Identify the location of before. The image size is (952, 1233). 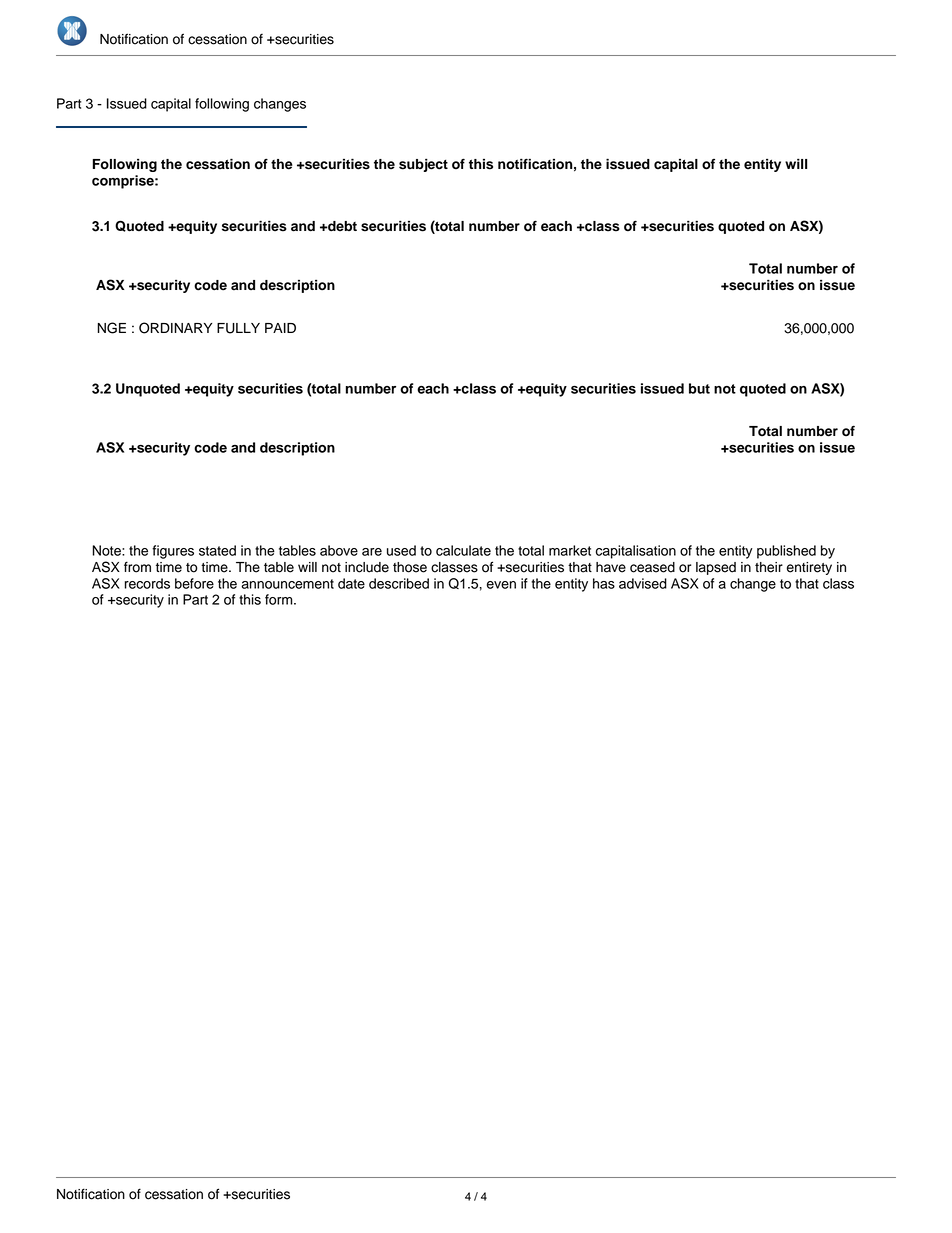
(194, 583).
